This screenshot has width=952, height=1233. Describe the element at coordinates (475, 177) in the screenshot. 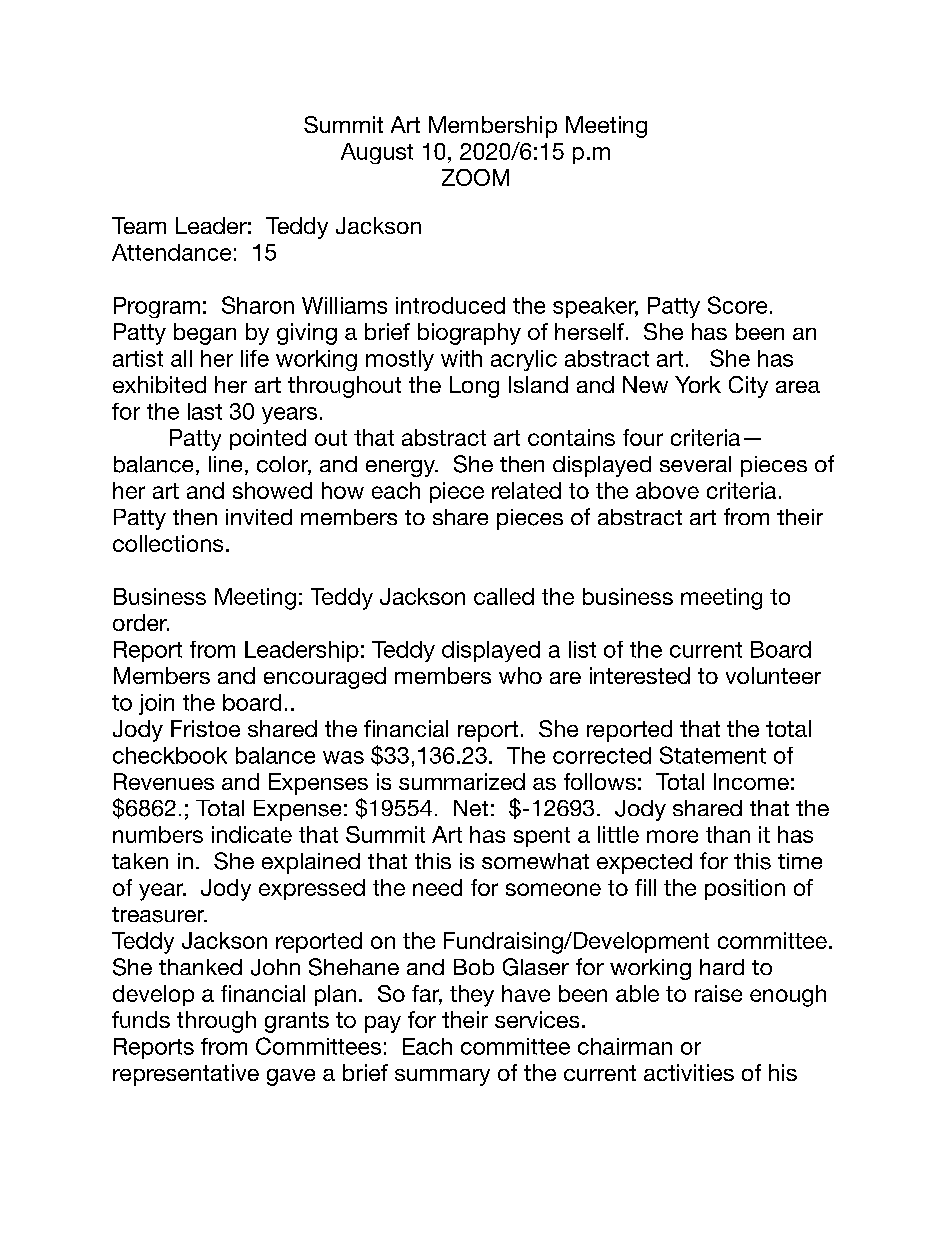

I see `ZOOM` at that location.
